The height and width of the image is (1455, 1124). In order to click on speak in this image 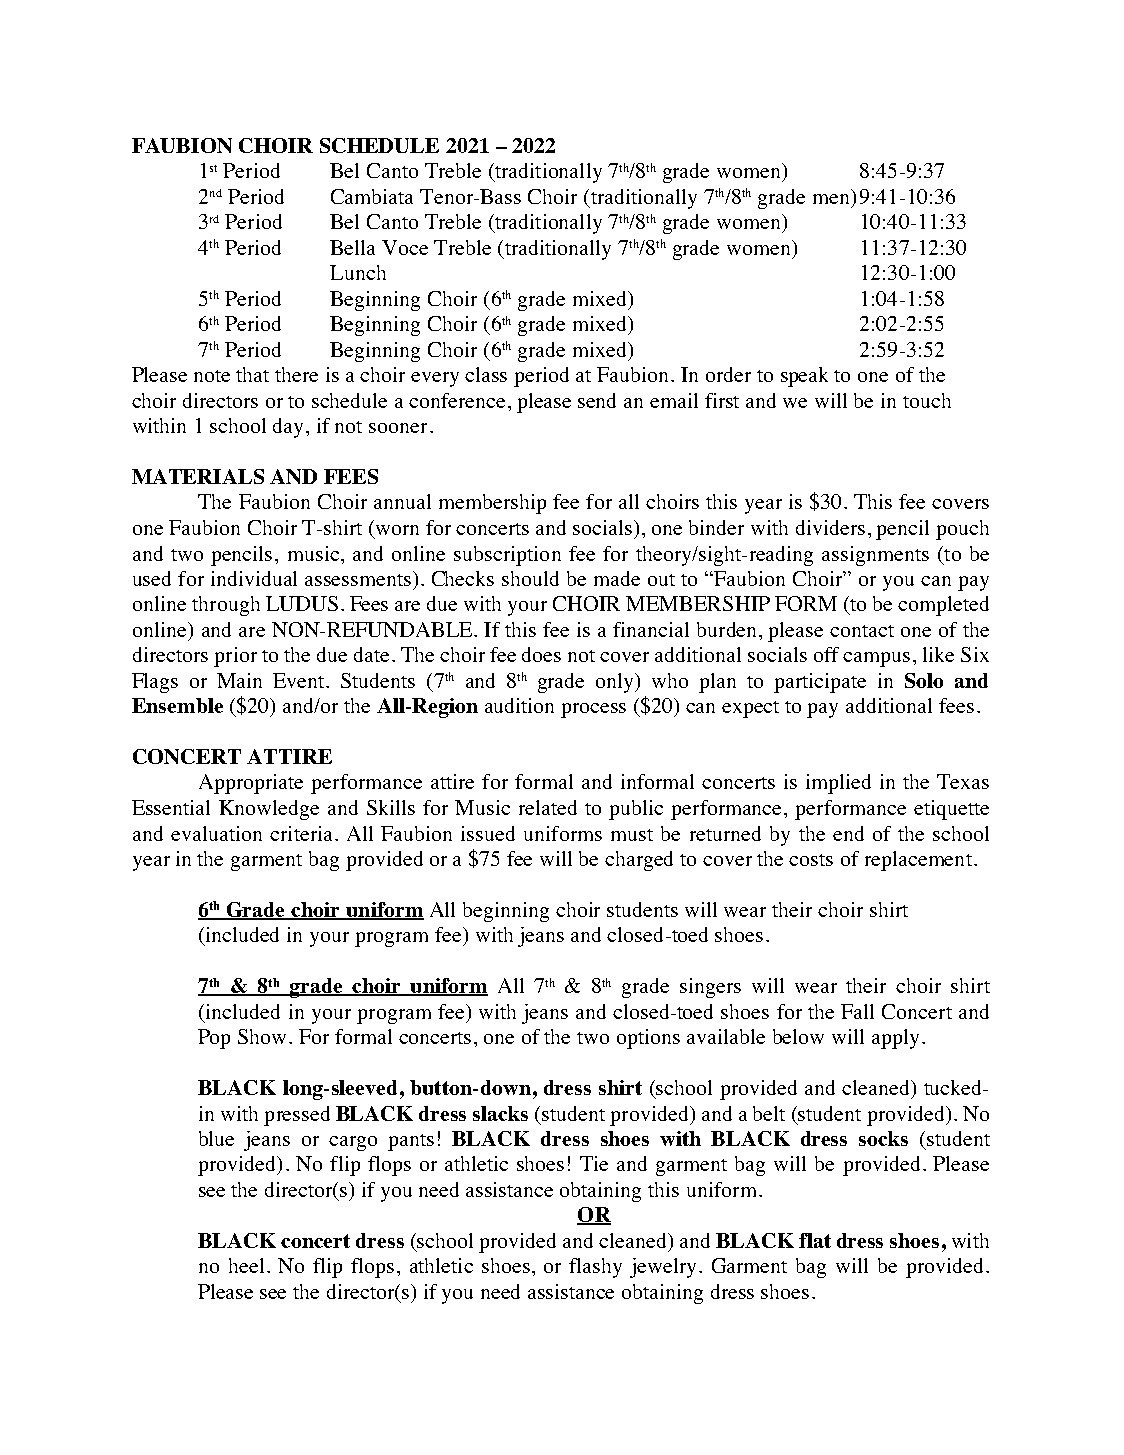, I will do `click(804, 377)`.
